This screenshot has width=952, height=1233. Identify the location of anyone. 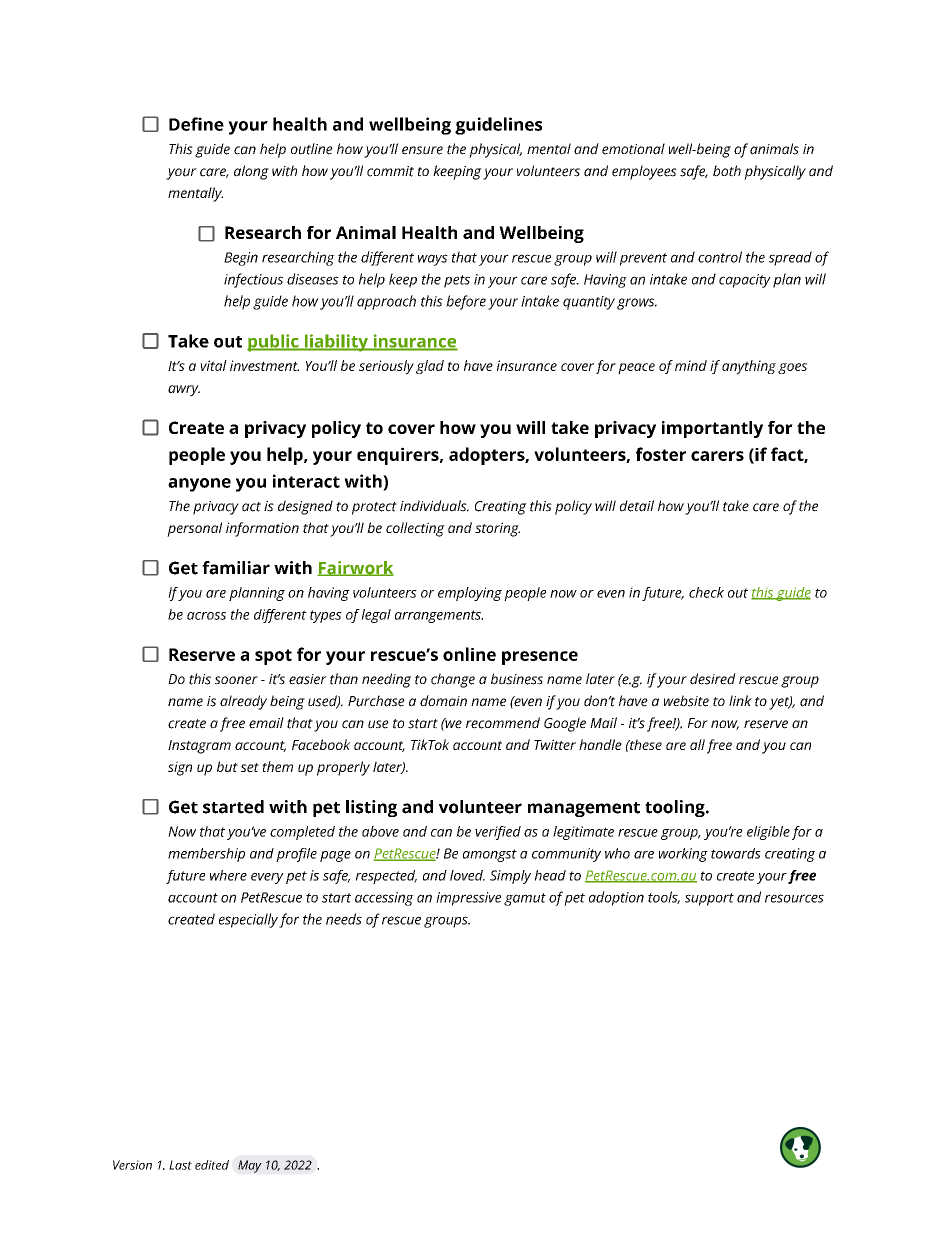
(199, 485).
